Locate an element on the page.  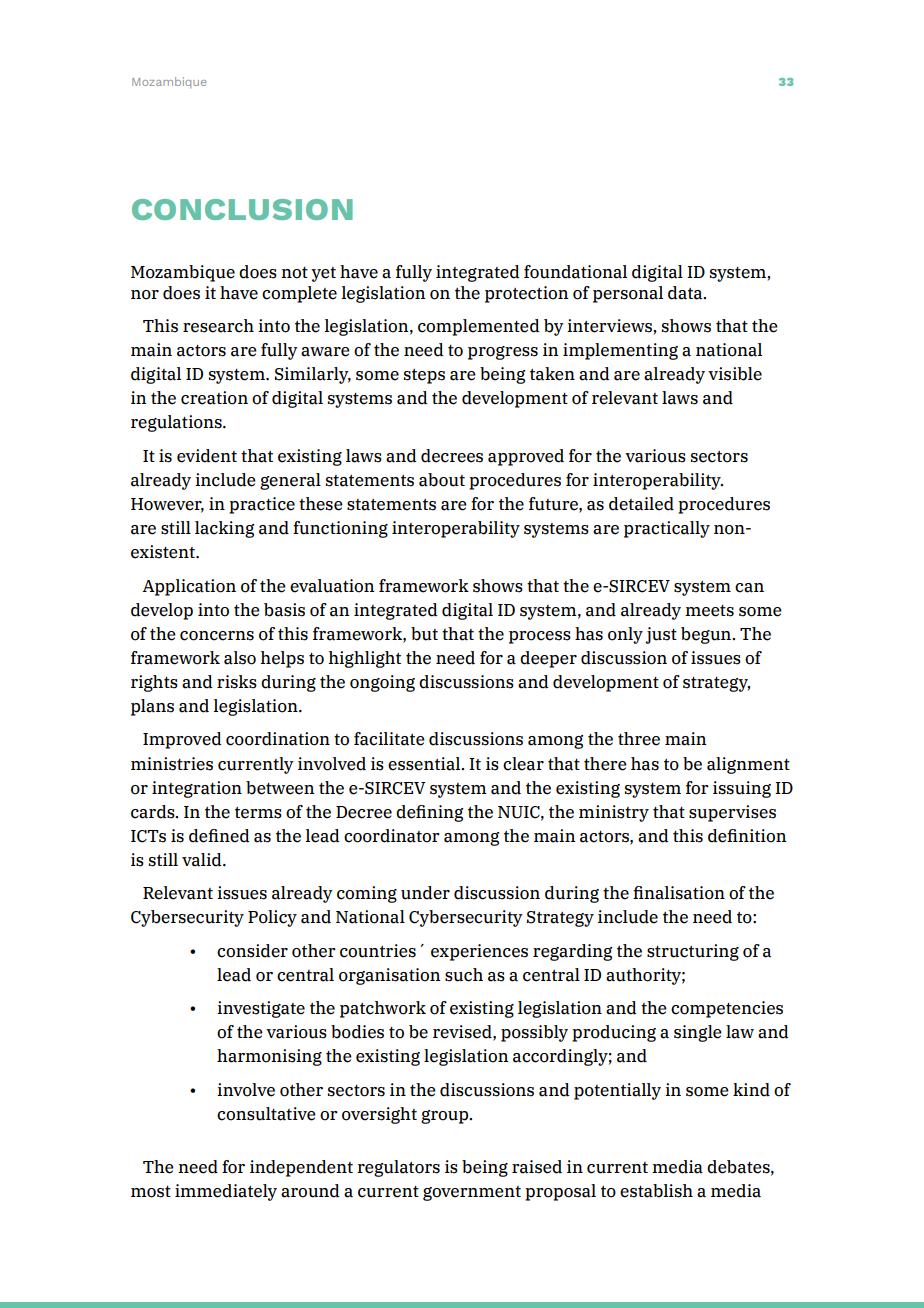
establish is located at coordinates (656, 1191).
